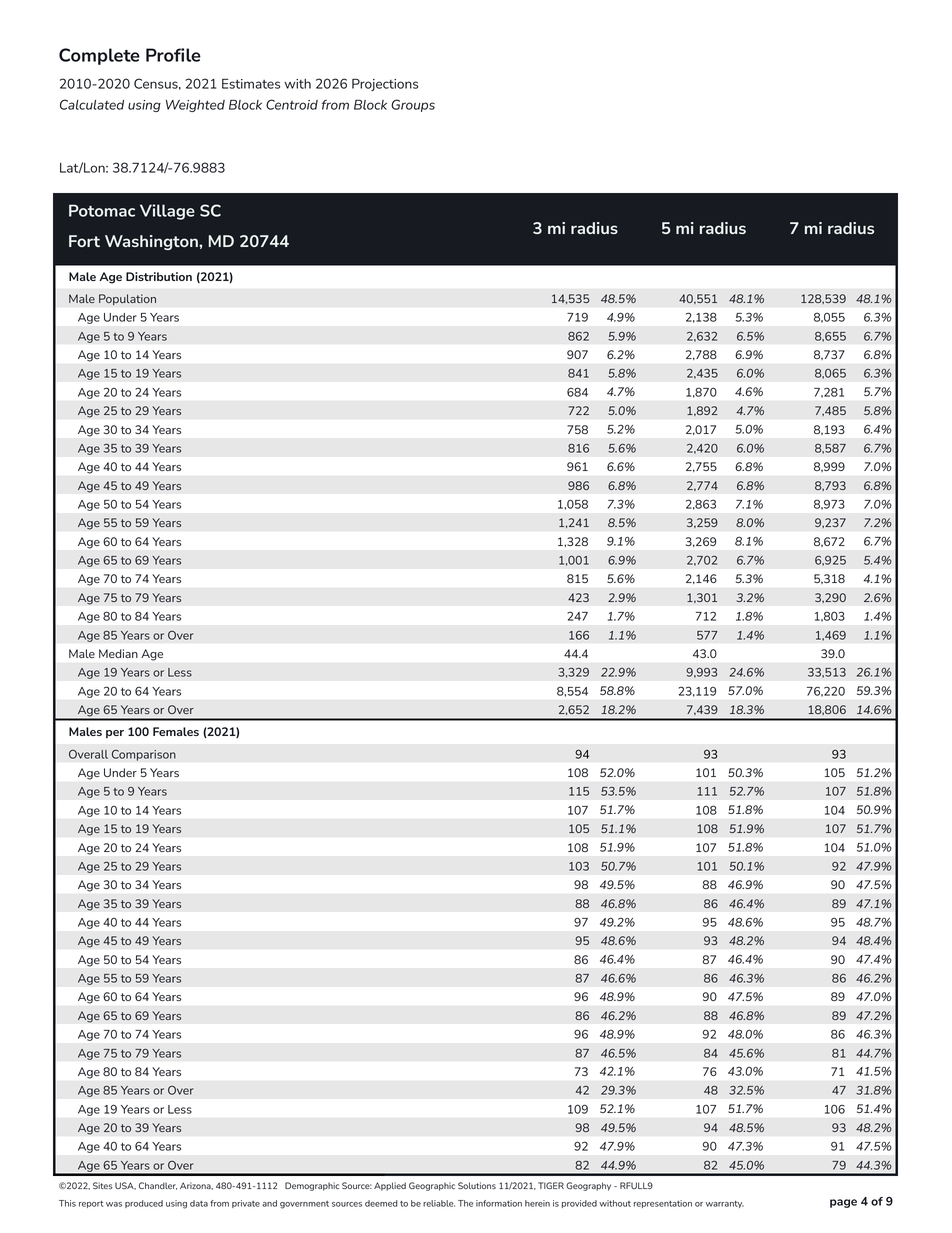  Describe the element at coordinates (413, 105) in the screenshot. I see `Groups` at that location.
